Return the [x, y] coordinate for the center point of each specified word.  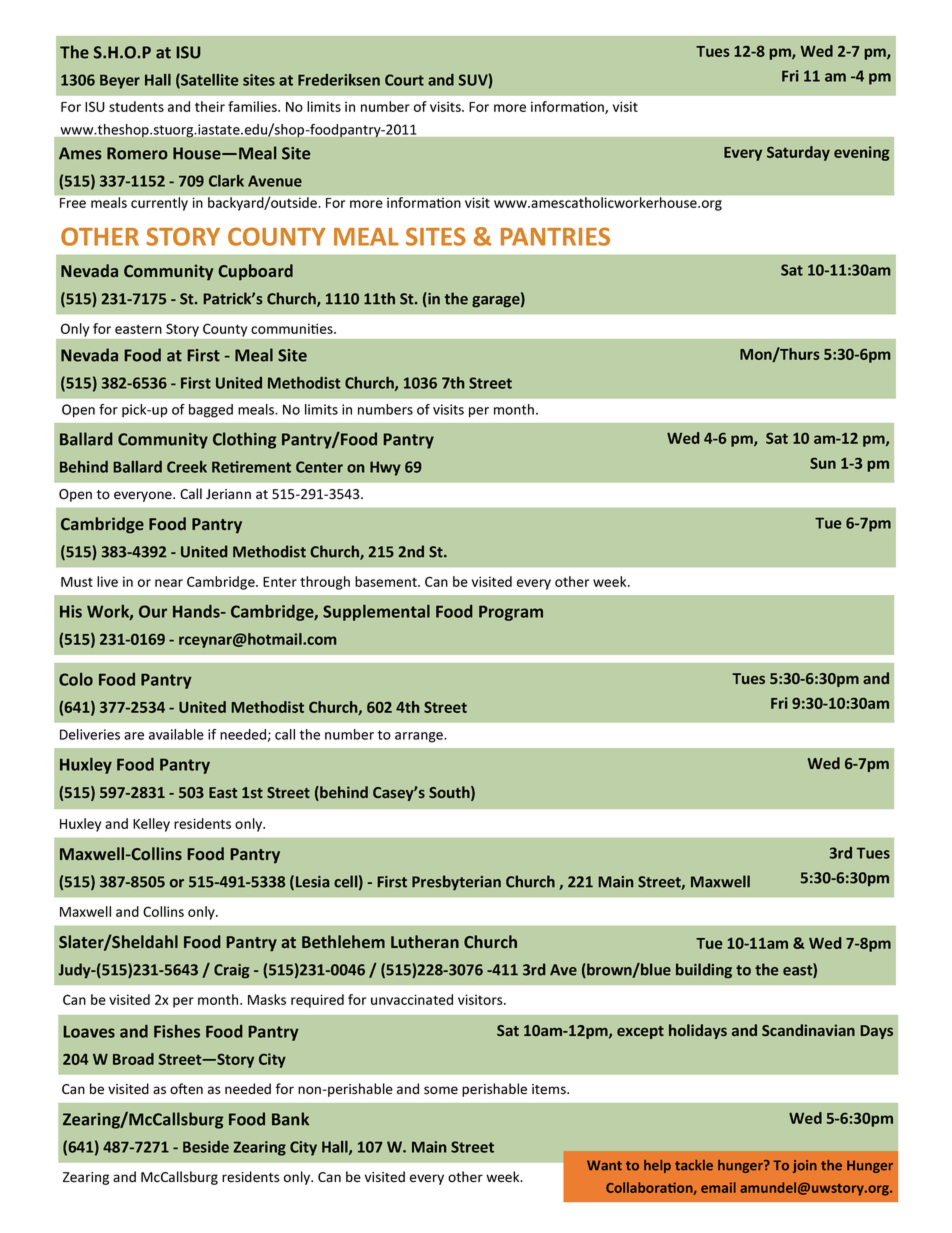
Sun [823, 463]
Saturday [798, 153]
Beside [206, 1147]
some [441, 1090]
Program [511, 613]
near [169, 583]
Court [404, 80]
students [136, 106]
